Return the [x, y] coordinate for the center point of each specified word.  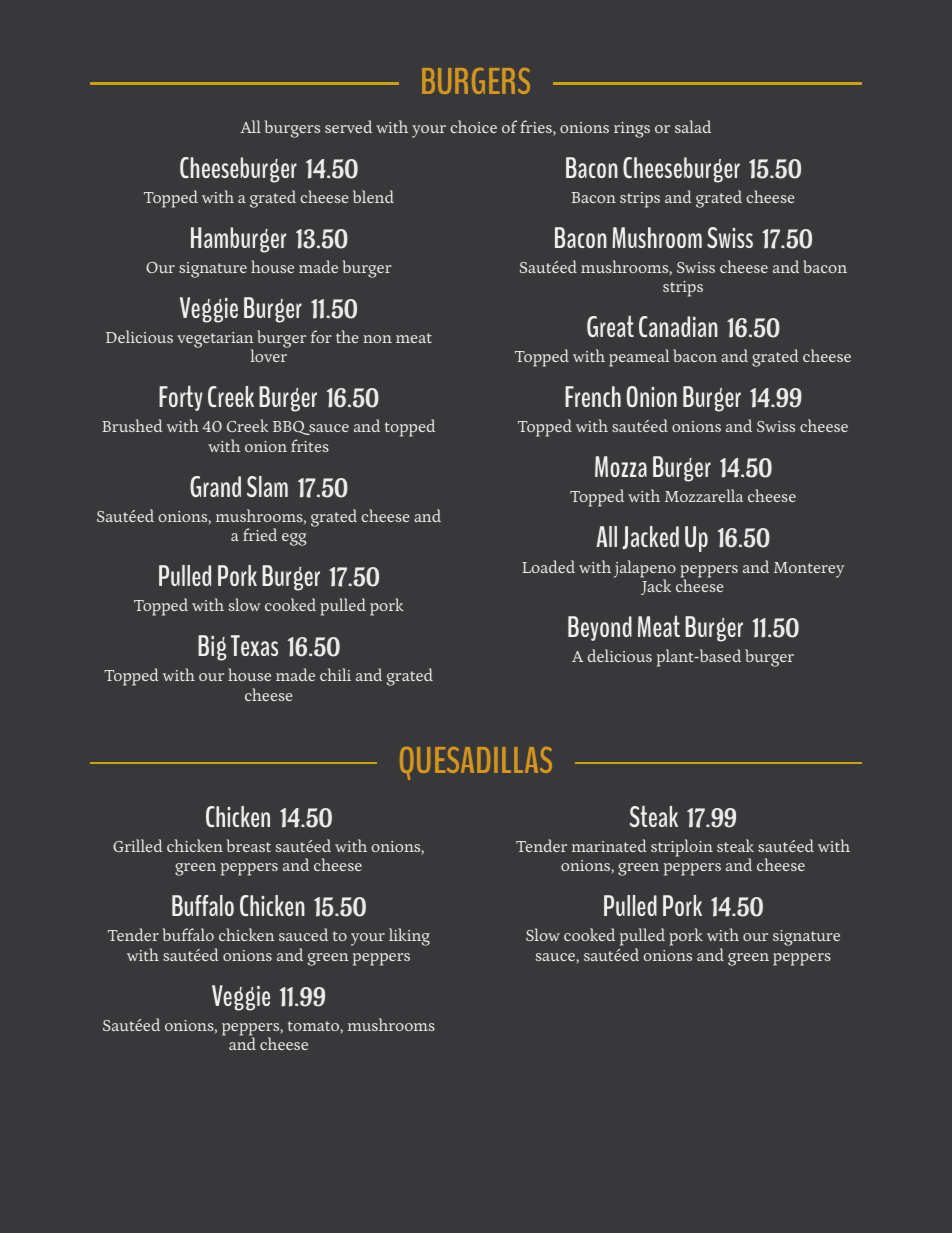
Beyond [600, 628]
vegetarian [215, 341]
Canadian [678, 326]
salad [693, 126]
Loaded [548, 566]
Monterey [809, 570]
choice [473, 126]
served [348, 126]
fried [260, 534]
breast [249, 845]
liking [409, 937]
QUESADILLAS [476, 763]
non [377, 339]
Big [212, 648]
